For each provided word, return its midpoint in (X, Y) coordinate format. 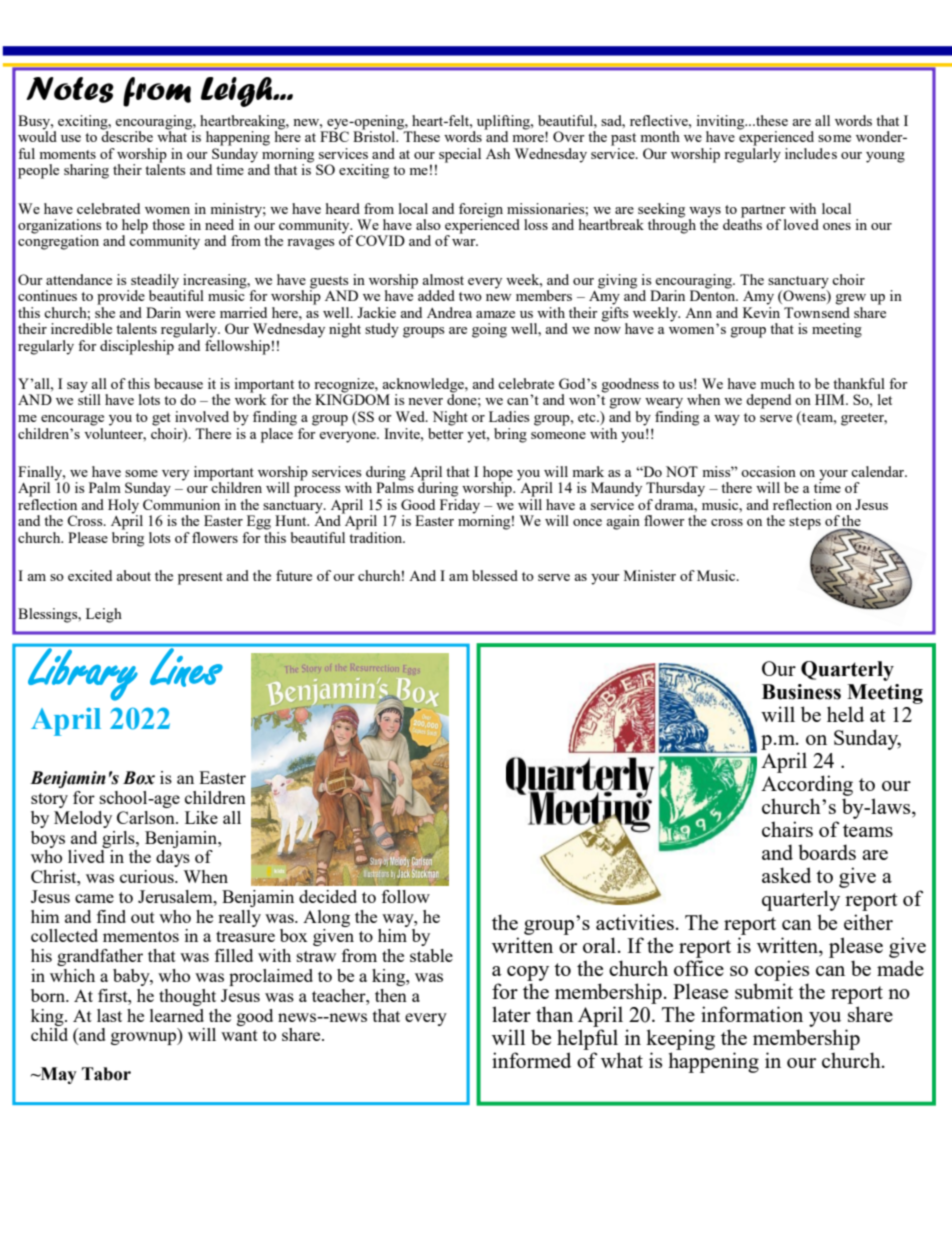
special (460, 155)
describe (127, 135)
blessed (495, 575)
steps (805, 523)
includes (811, 153)
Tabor (106, 1074)
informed (531, 1060)
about (133, 575)
